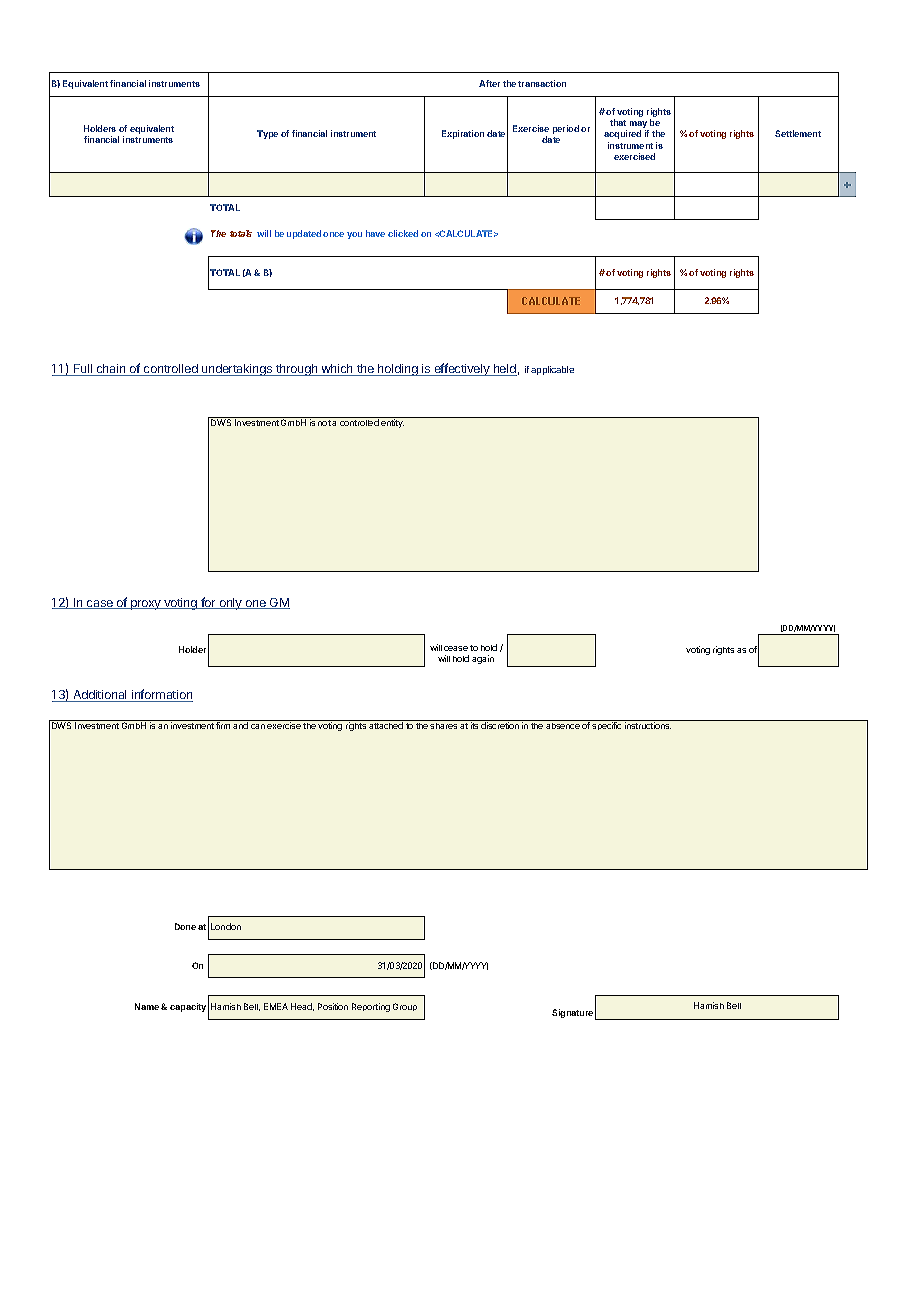  I want to click on again, so click(483, 659).
